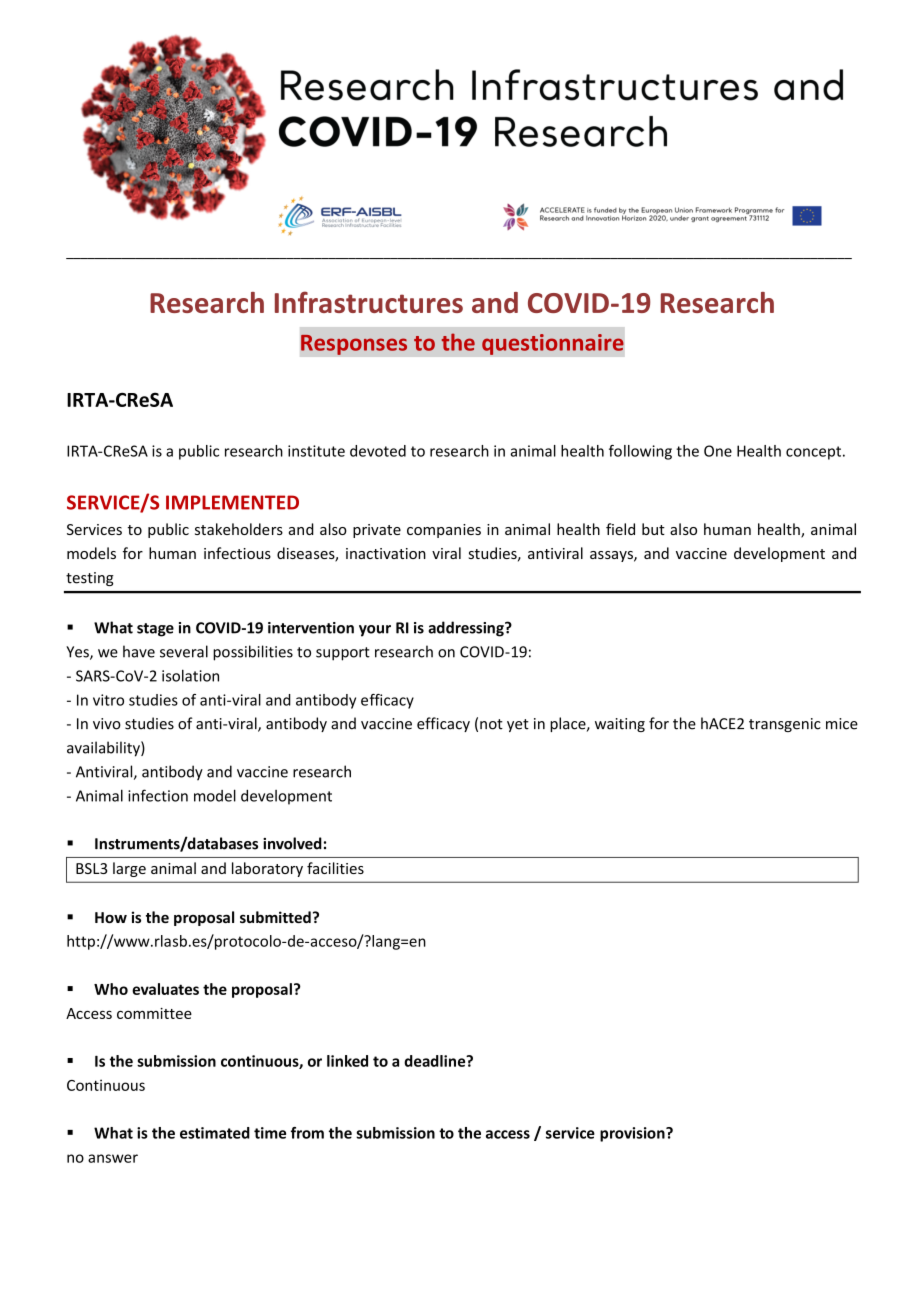  What do you see at coordinates (553, 344) in the document?
I see `questionnaire` at bounding box center [553, 344].
